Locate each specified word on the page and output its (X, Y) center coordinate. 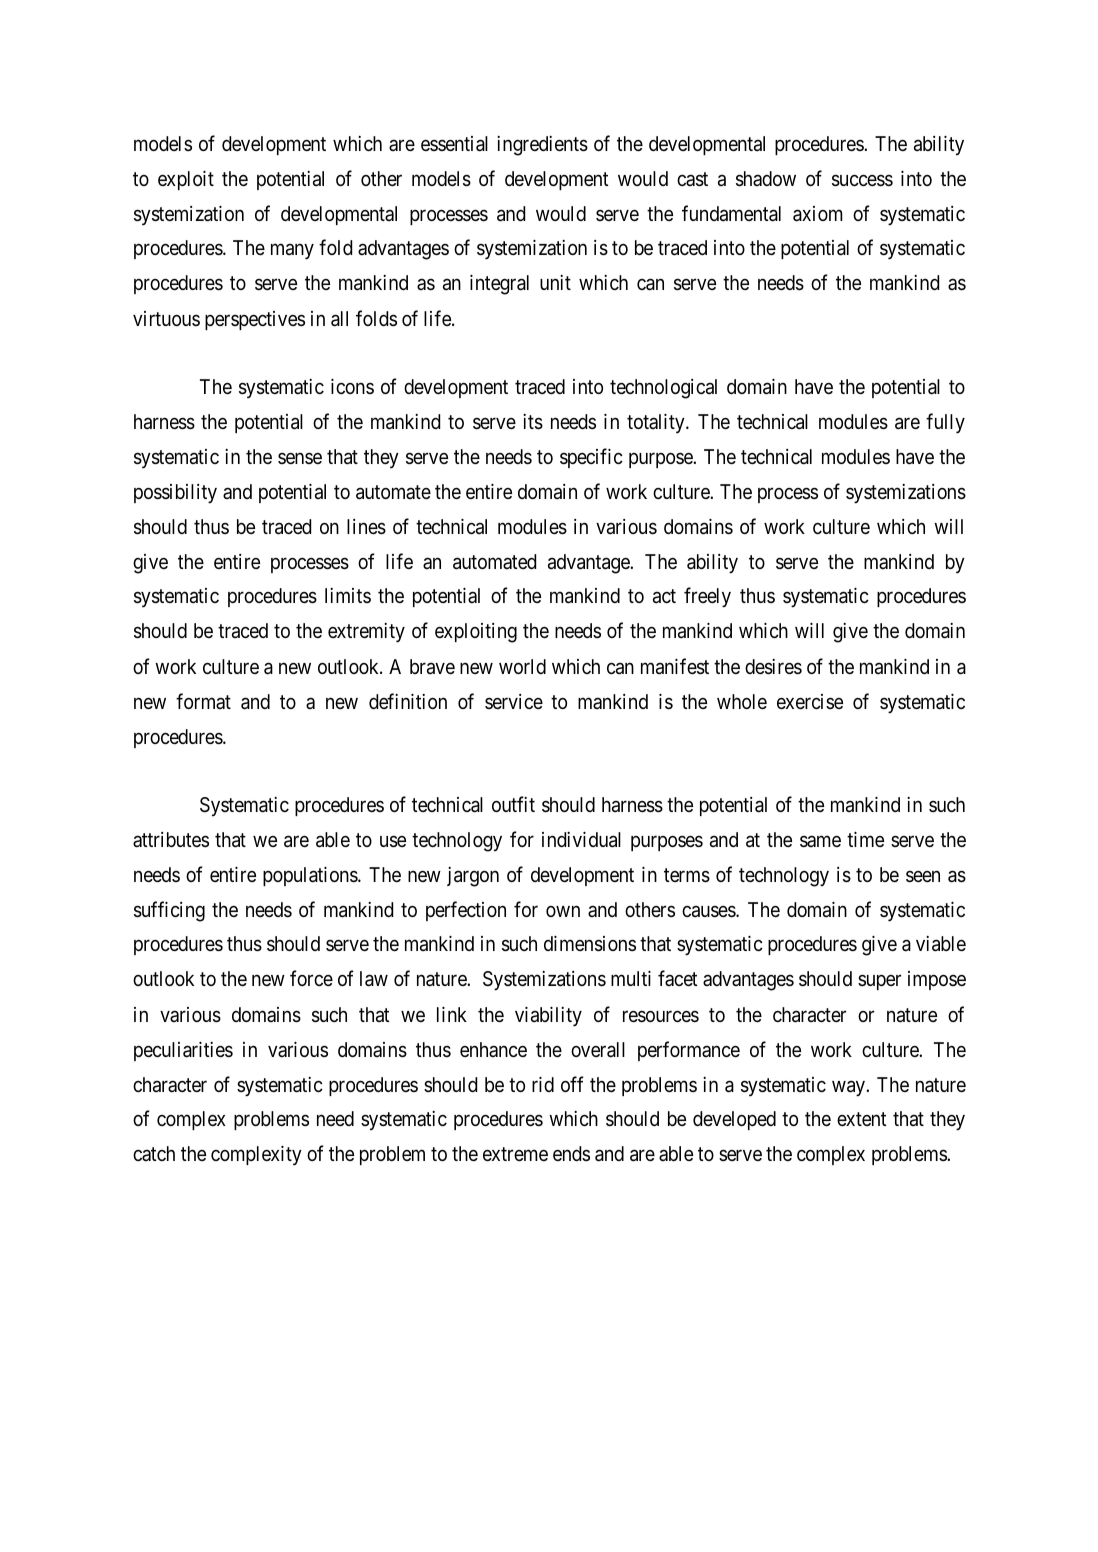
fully (945, 423)
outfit (513, 804)
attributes (171, 839)
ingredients (542, 146)
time (865, 839)
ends (571, 1153)
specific (591, 458)
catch (154, 1153)
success (862, 180)
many (292, 252)
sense (300, 458)
